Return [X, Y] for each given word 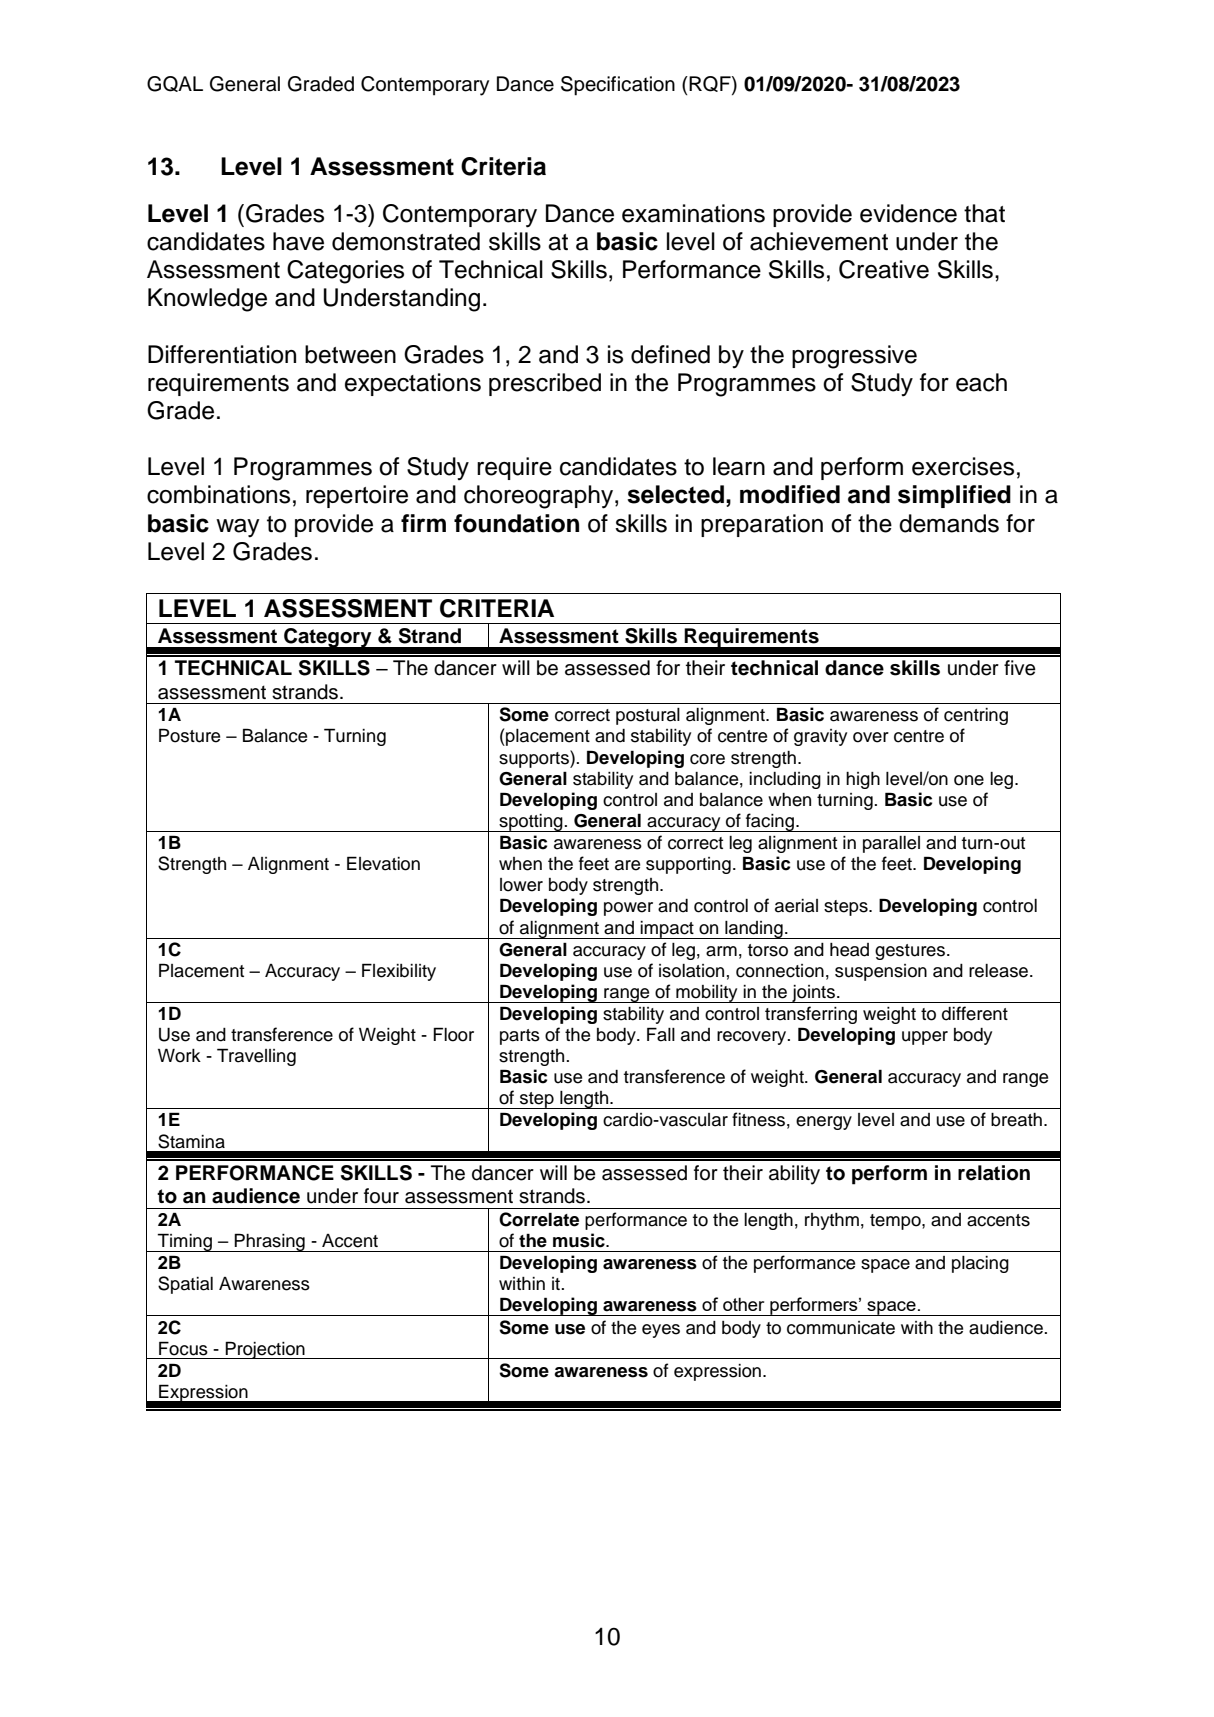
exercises [963, 466]
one [969, 780]
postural [648, 716]
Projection [265, 1350]
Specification [618, 86]
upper [925, 1038]
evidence [908, 213]
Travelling [256, 1057]
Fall [661, 1034]
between [350, 354]
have [298, 241]
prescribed [545, 384]
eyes [661, 1331]
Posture [189, 735]
